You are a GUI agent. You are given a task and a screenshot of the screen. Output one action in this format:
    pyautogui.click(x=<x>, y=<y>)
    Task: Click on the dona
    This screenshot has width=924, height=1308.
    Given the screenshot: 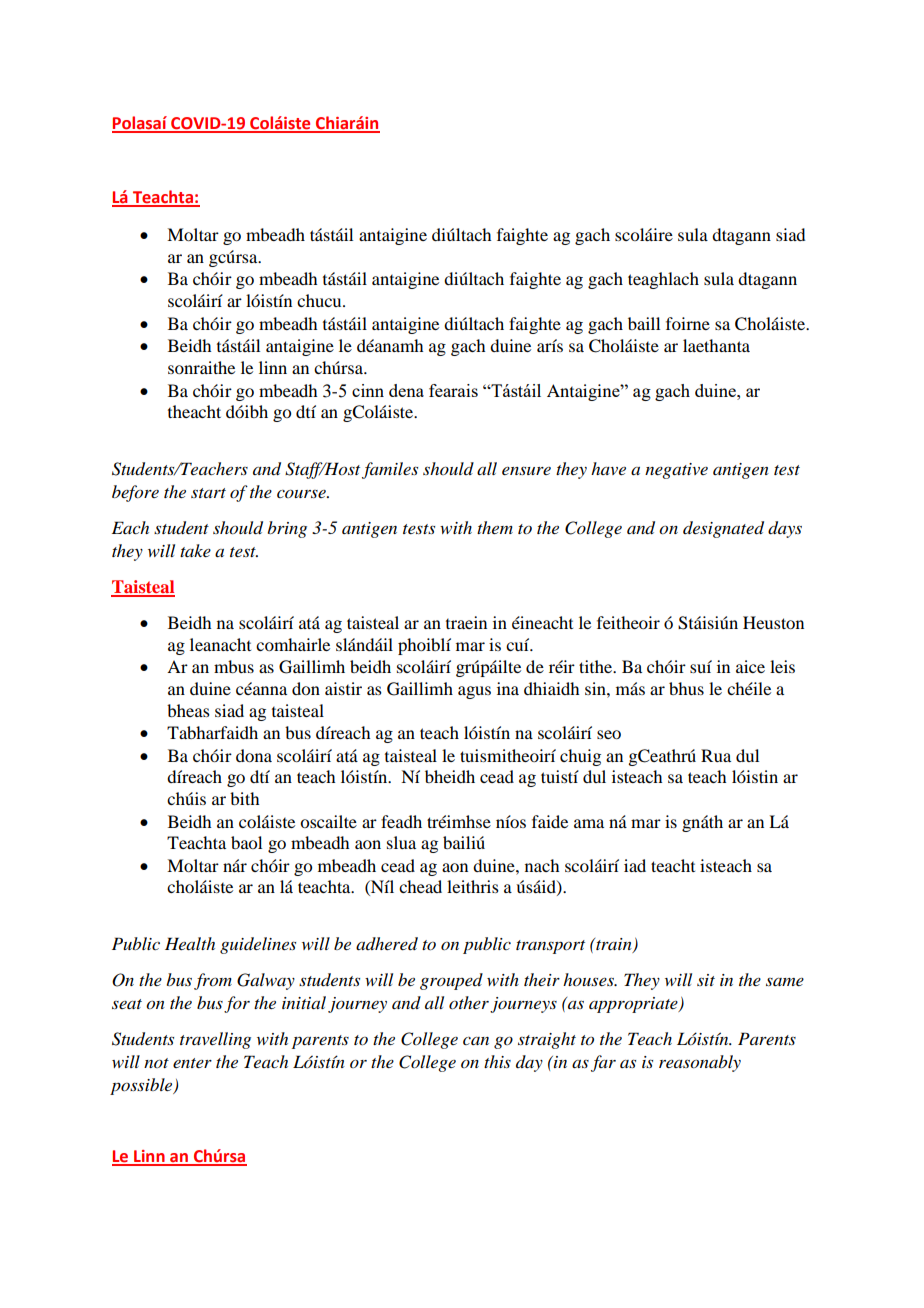 What is the action you would take?
    pyautogui.click(x=254, y=755)
